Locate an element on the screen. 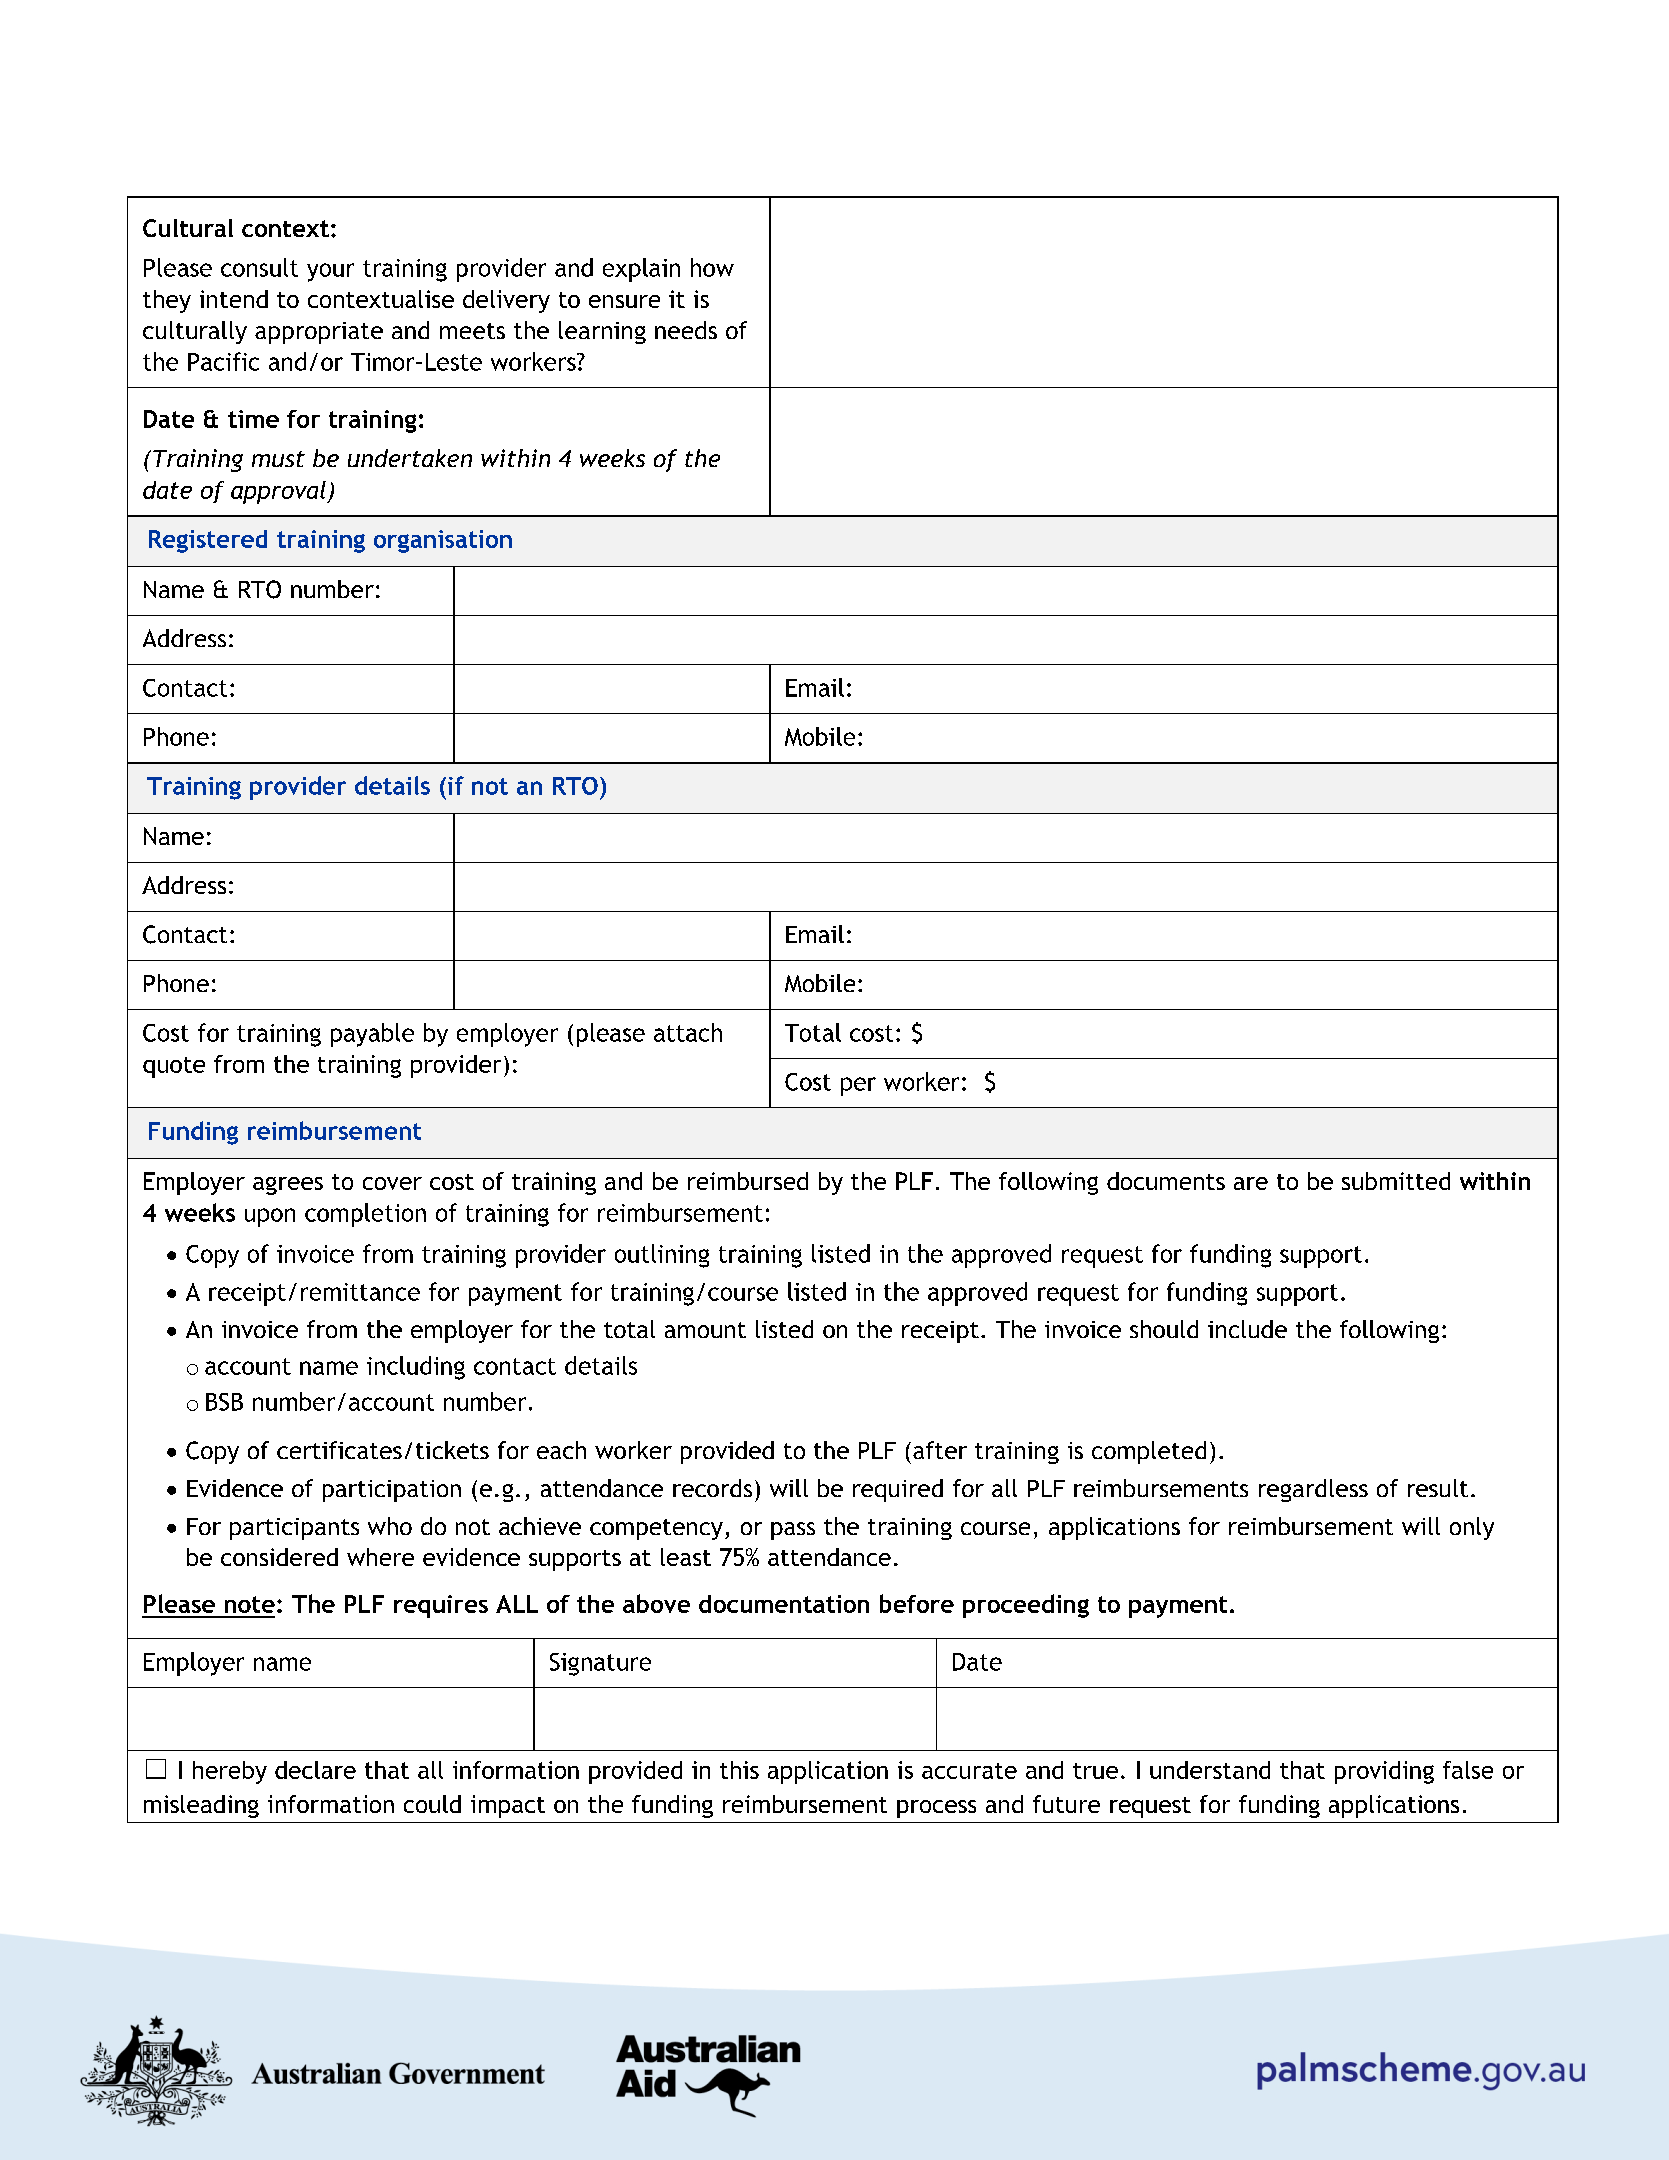 Image resolution: width=1669 pixels, height=2160 pixels. BSB is located at coordinates (224, 1402).
